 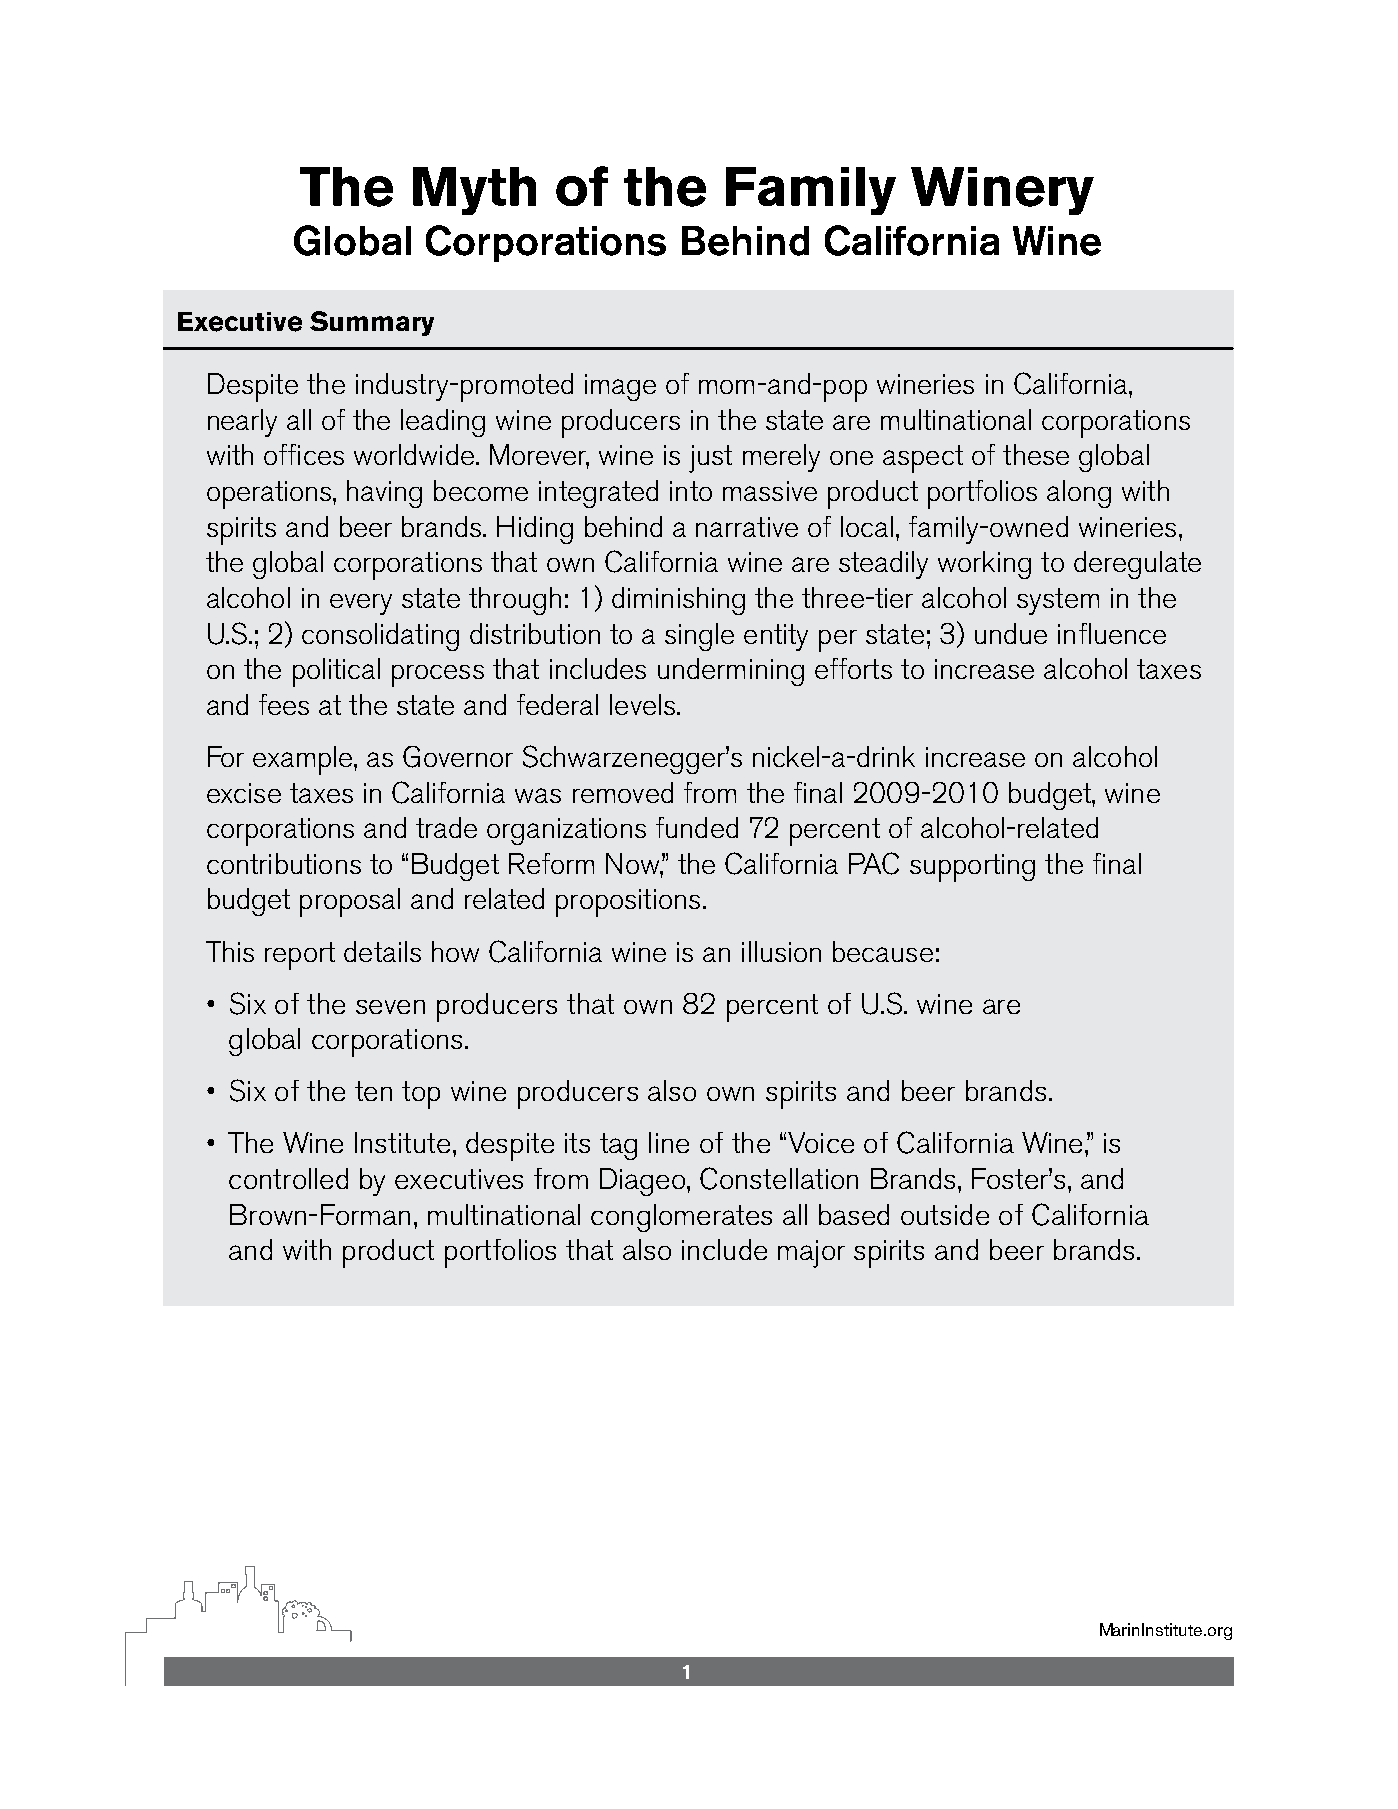 What do you see at coordinates (678, 601) in the screenshot?
I see `diminishing` at bounding box center [678, 601].
